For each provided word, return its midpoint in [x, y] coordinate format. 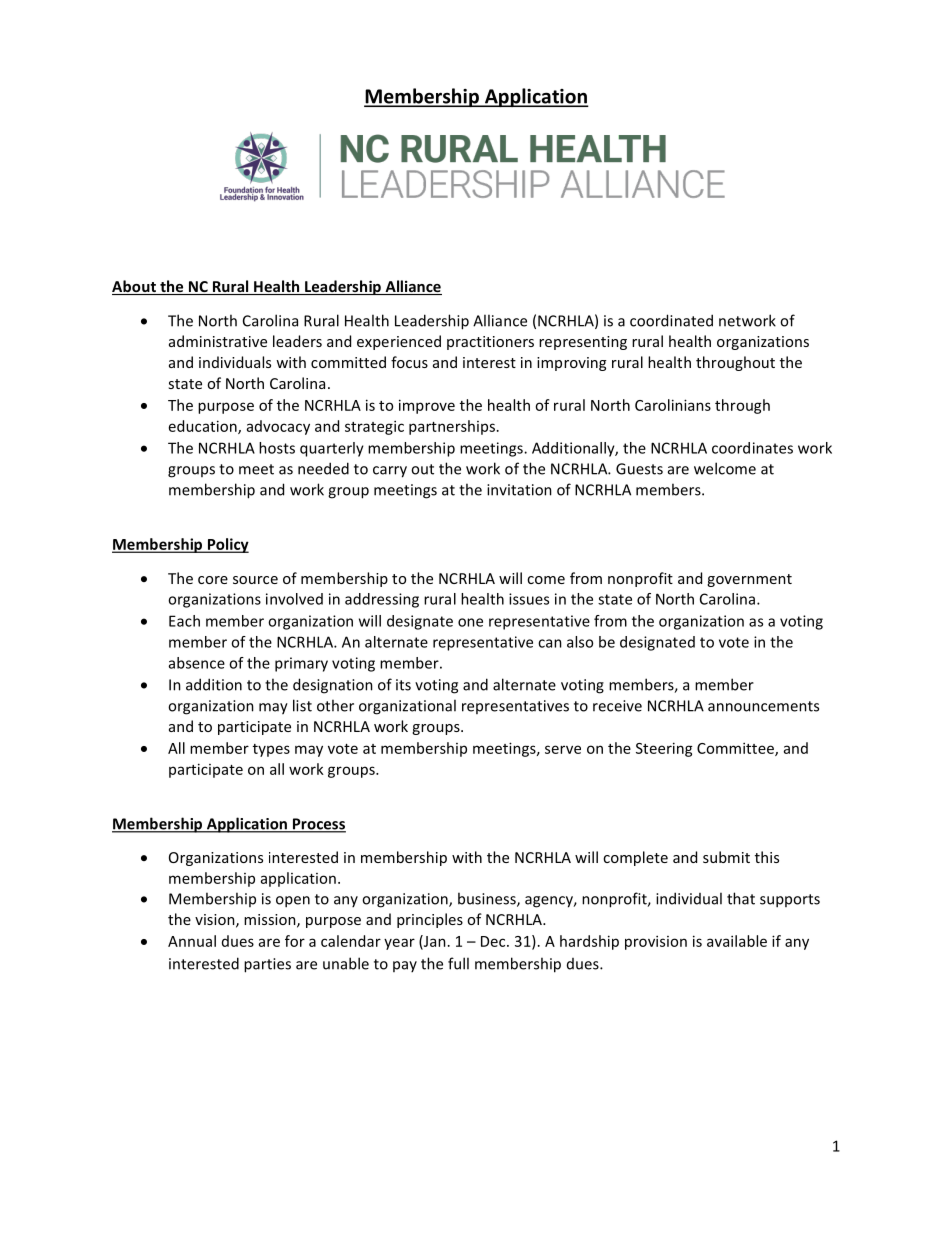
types [271, 750]
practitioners [490, 343]
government [749, 580]
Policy [227, 545]
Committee [736, 749]
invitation [519, 490]
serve [563, 749]
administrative [218, 341]
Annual [192, 941]
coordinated [671, 320]
